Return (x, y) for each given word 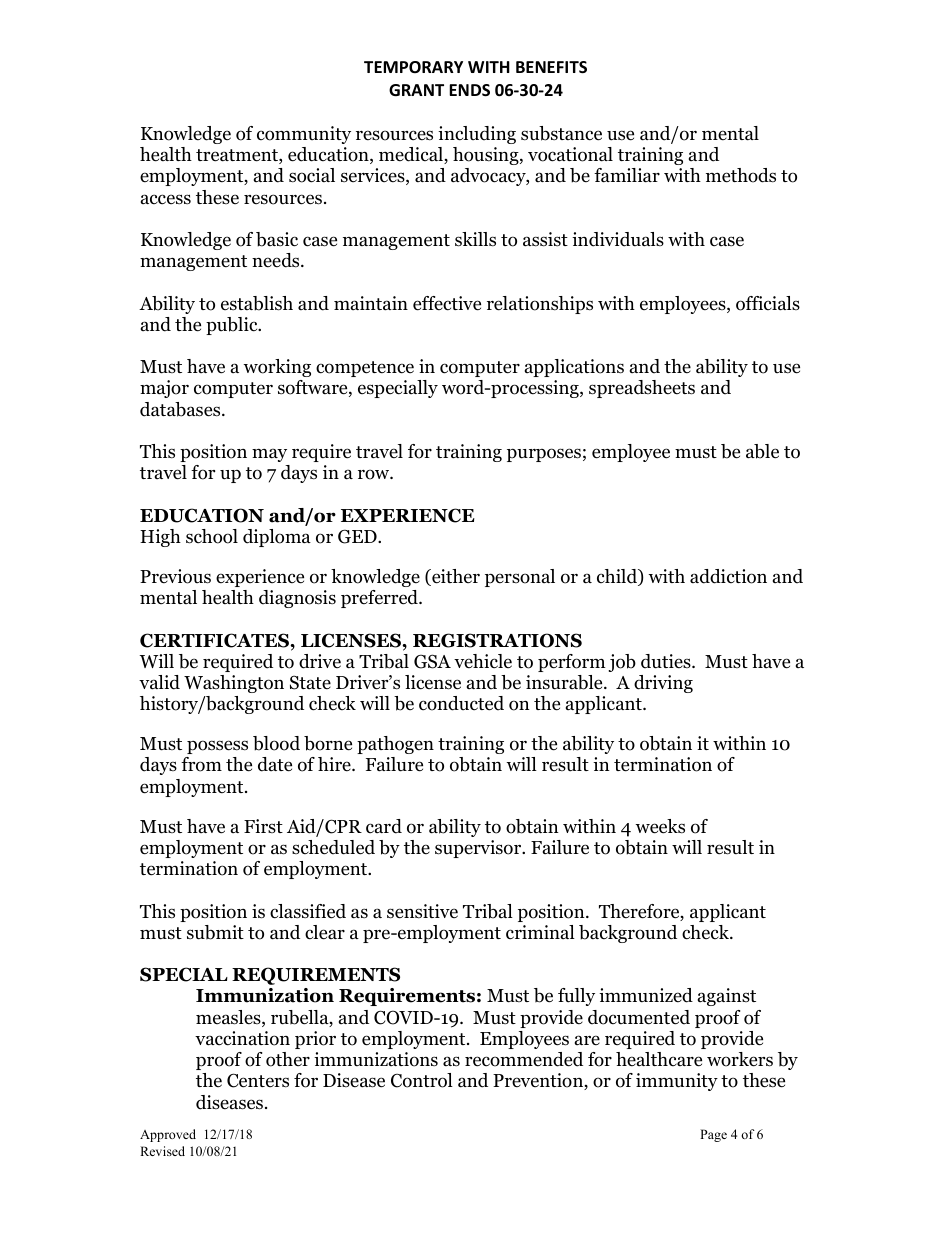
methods (741, 175)
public (233, 326)
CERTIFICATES (215, 640)
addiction (728, 576)
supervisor (479, 849)
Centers (258, 1080)
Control (422, 1080)
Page (713, 1135)
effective (447, 303)
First (263, 826)
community (304, 135)
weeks (660, 826)
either (455, 577)
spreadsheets (642, 389)
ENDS (469, 90)
